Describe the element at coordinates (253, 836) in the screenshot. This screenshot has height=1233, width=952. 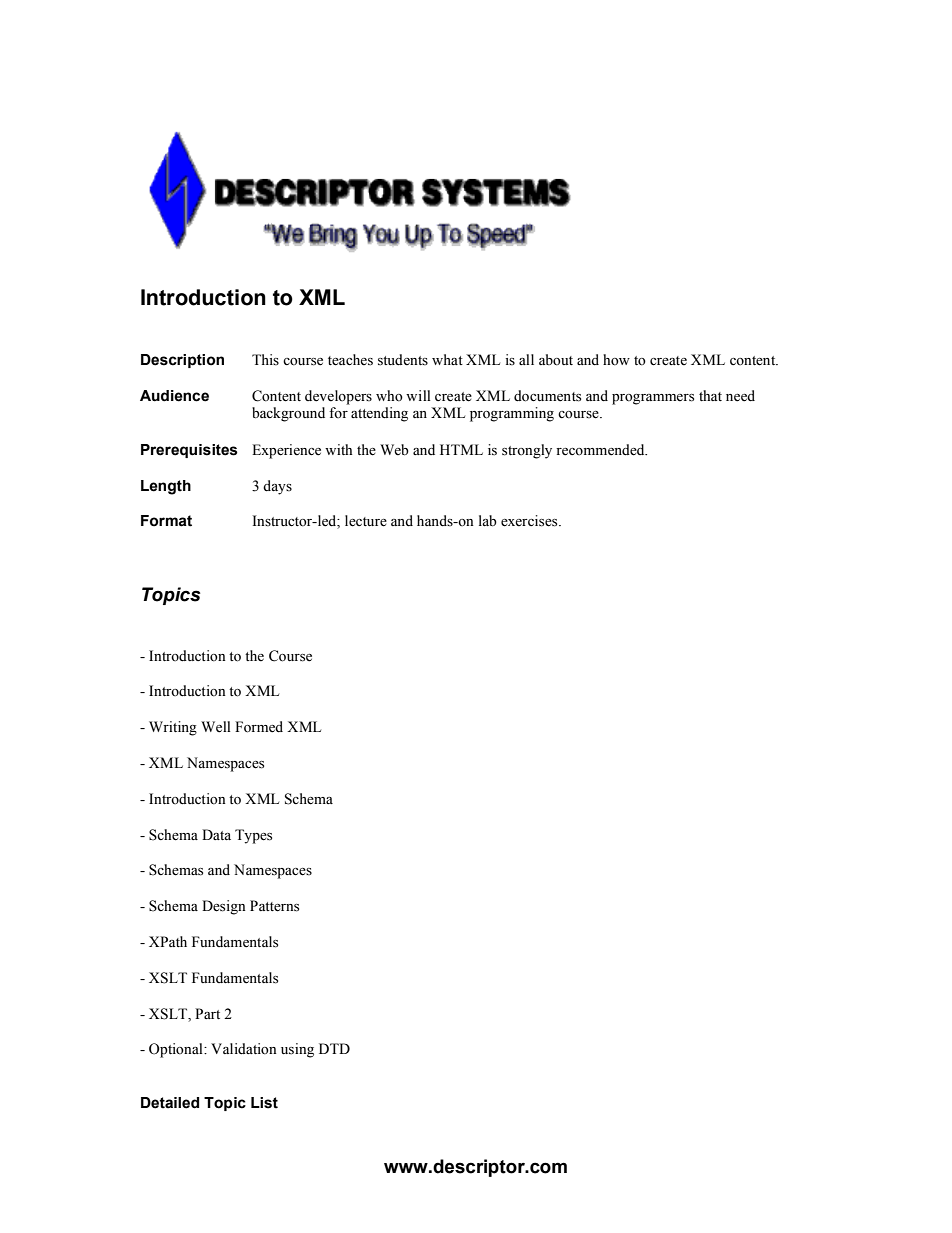
I see `Types` at that location.
